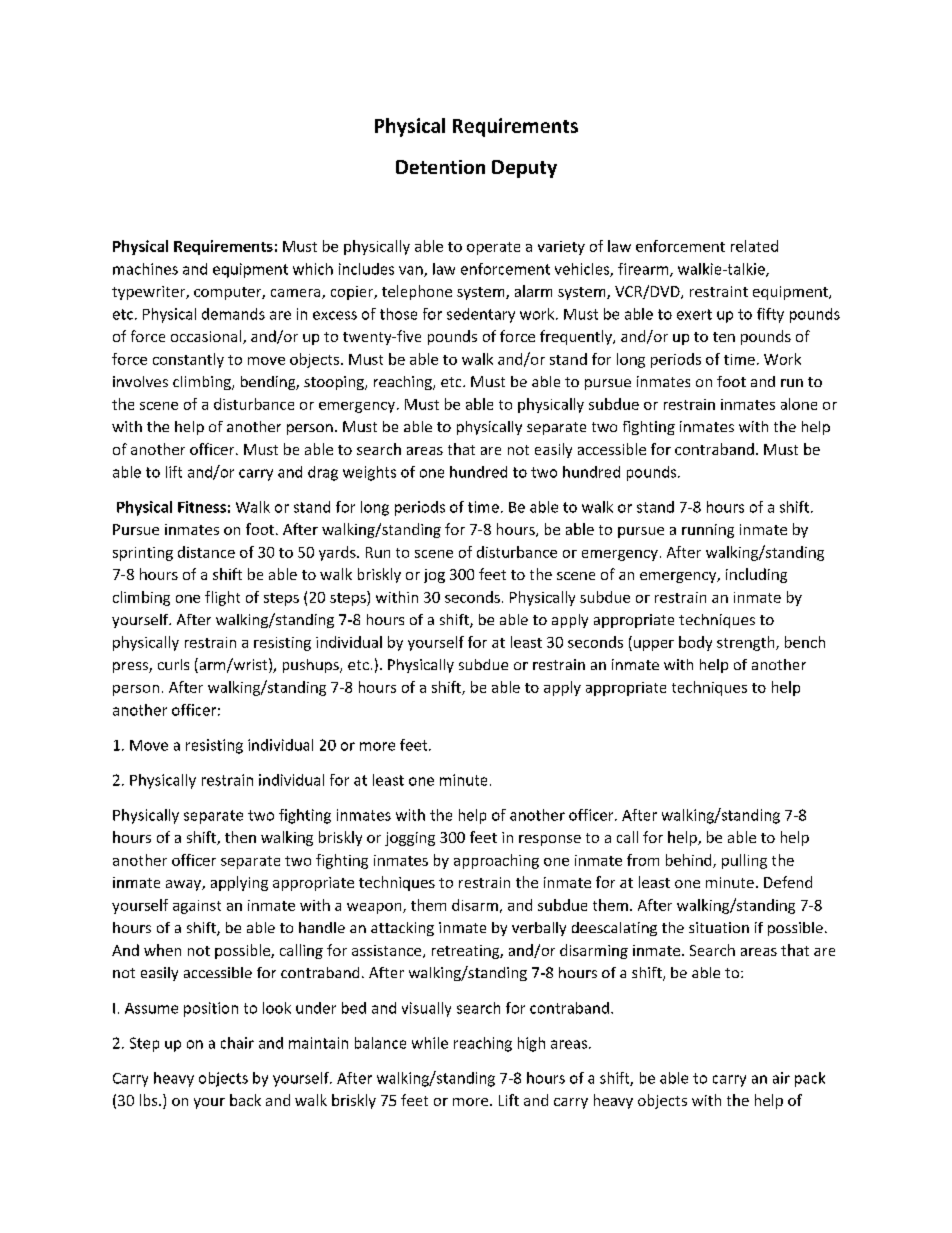 Image resolution: width=952 pixels, height=1233 pixels. Describe the element at coordinates (810, 1079) in the image. I see `pack` at that location.
